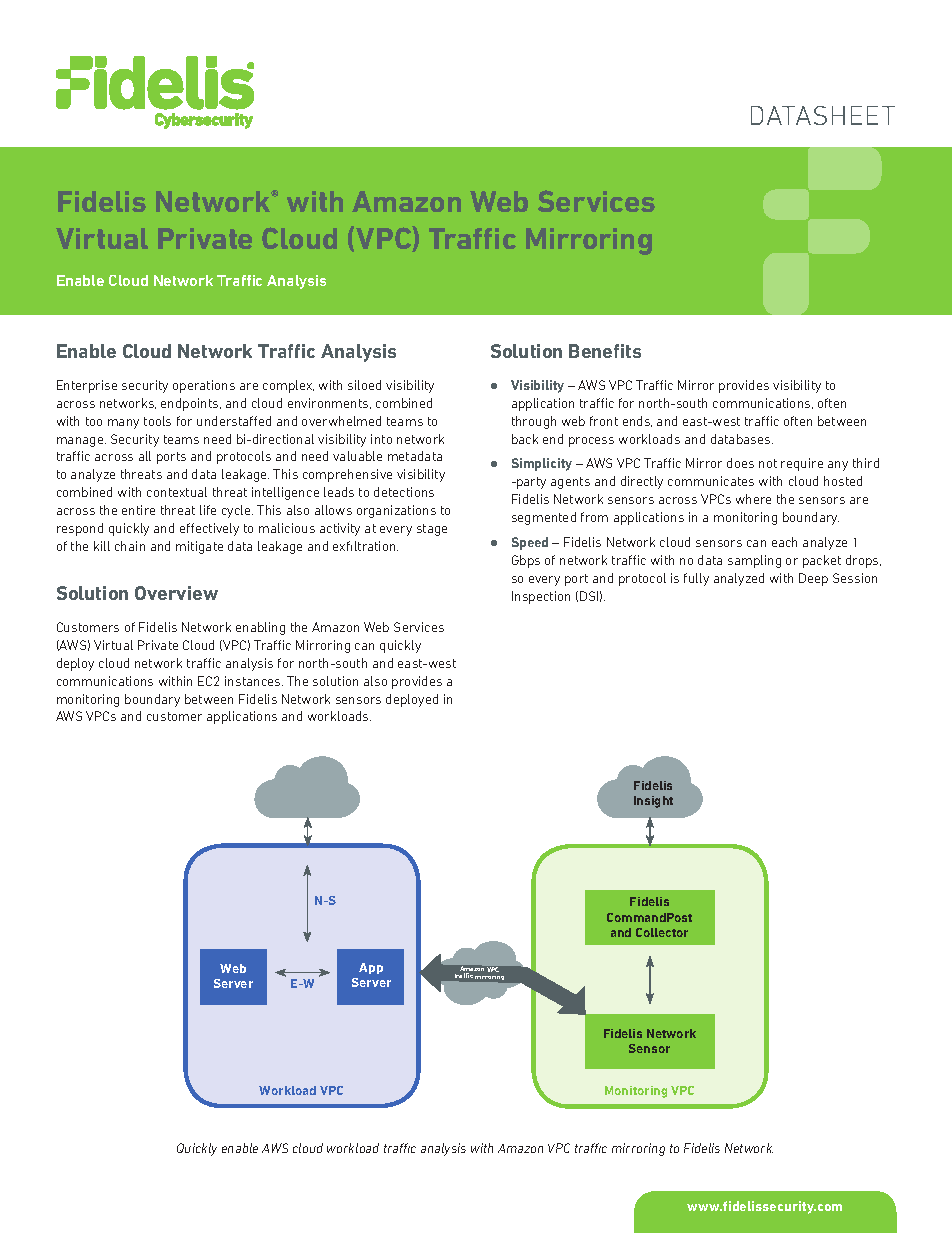 This image has height=1233, width=952. Describe the element at coordinates (662, 932) in the image. I see `Collector` at that location.
